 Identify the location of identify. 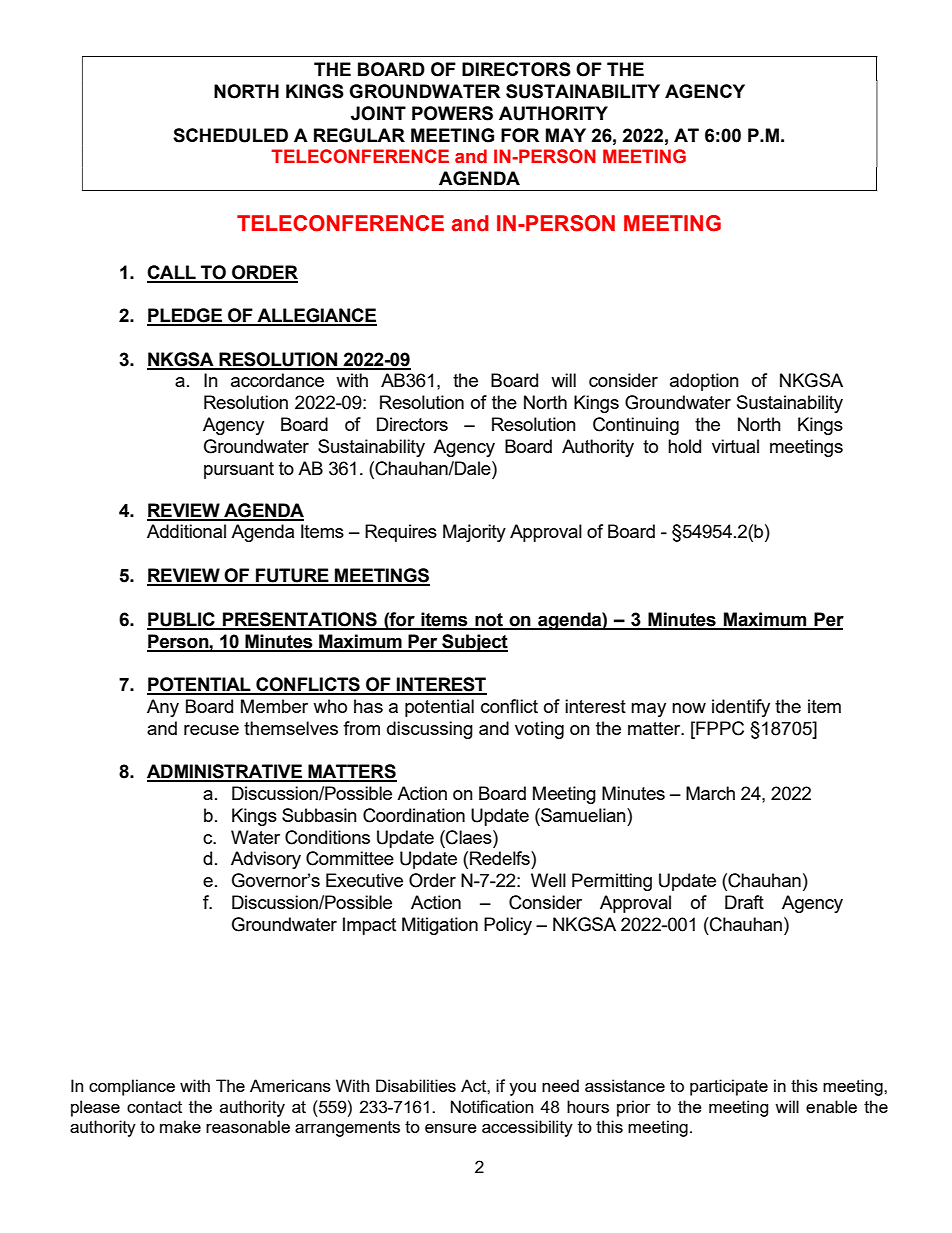
(741, 708).
